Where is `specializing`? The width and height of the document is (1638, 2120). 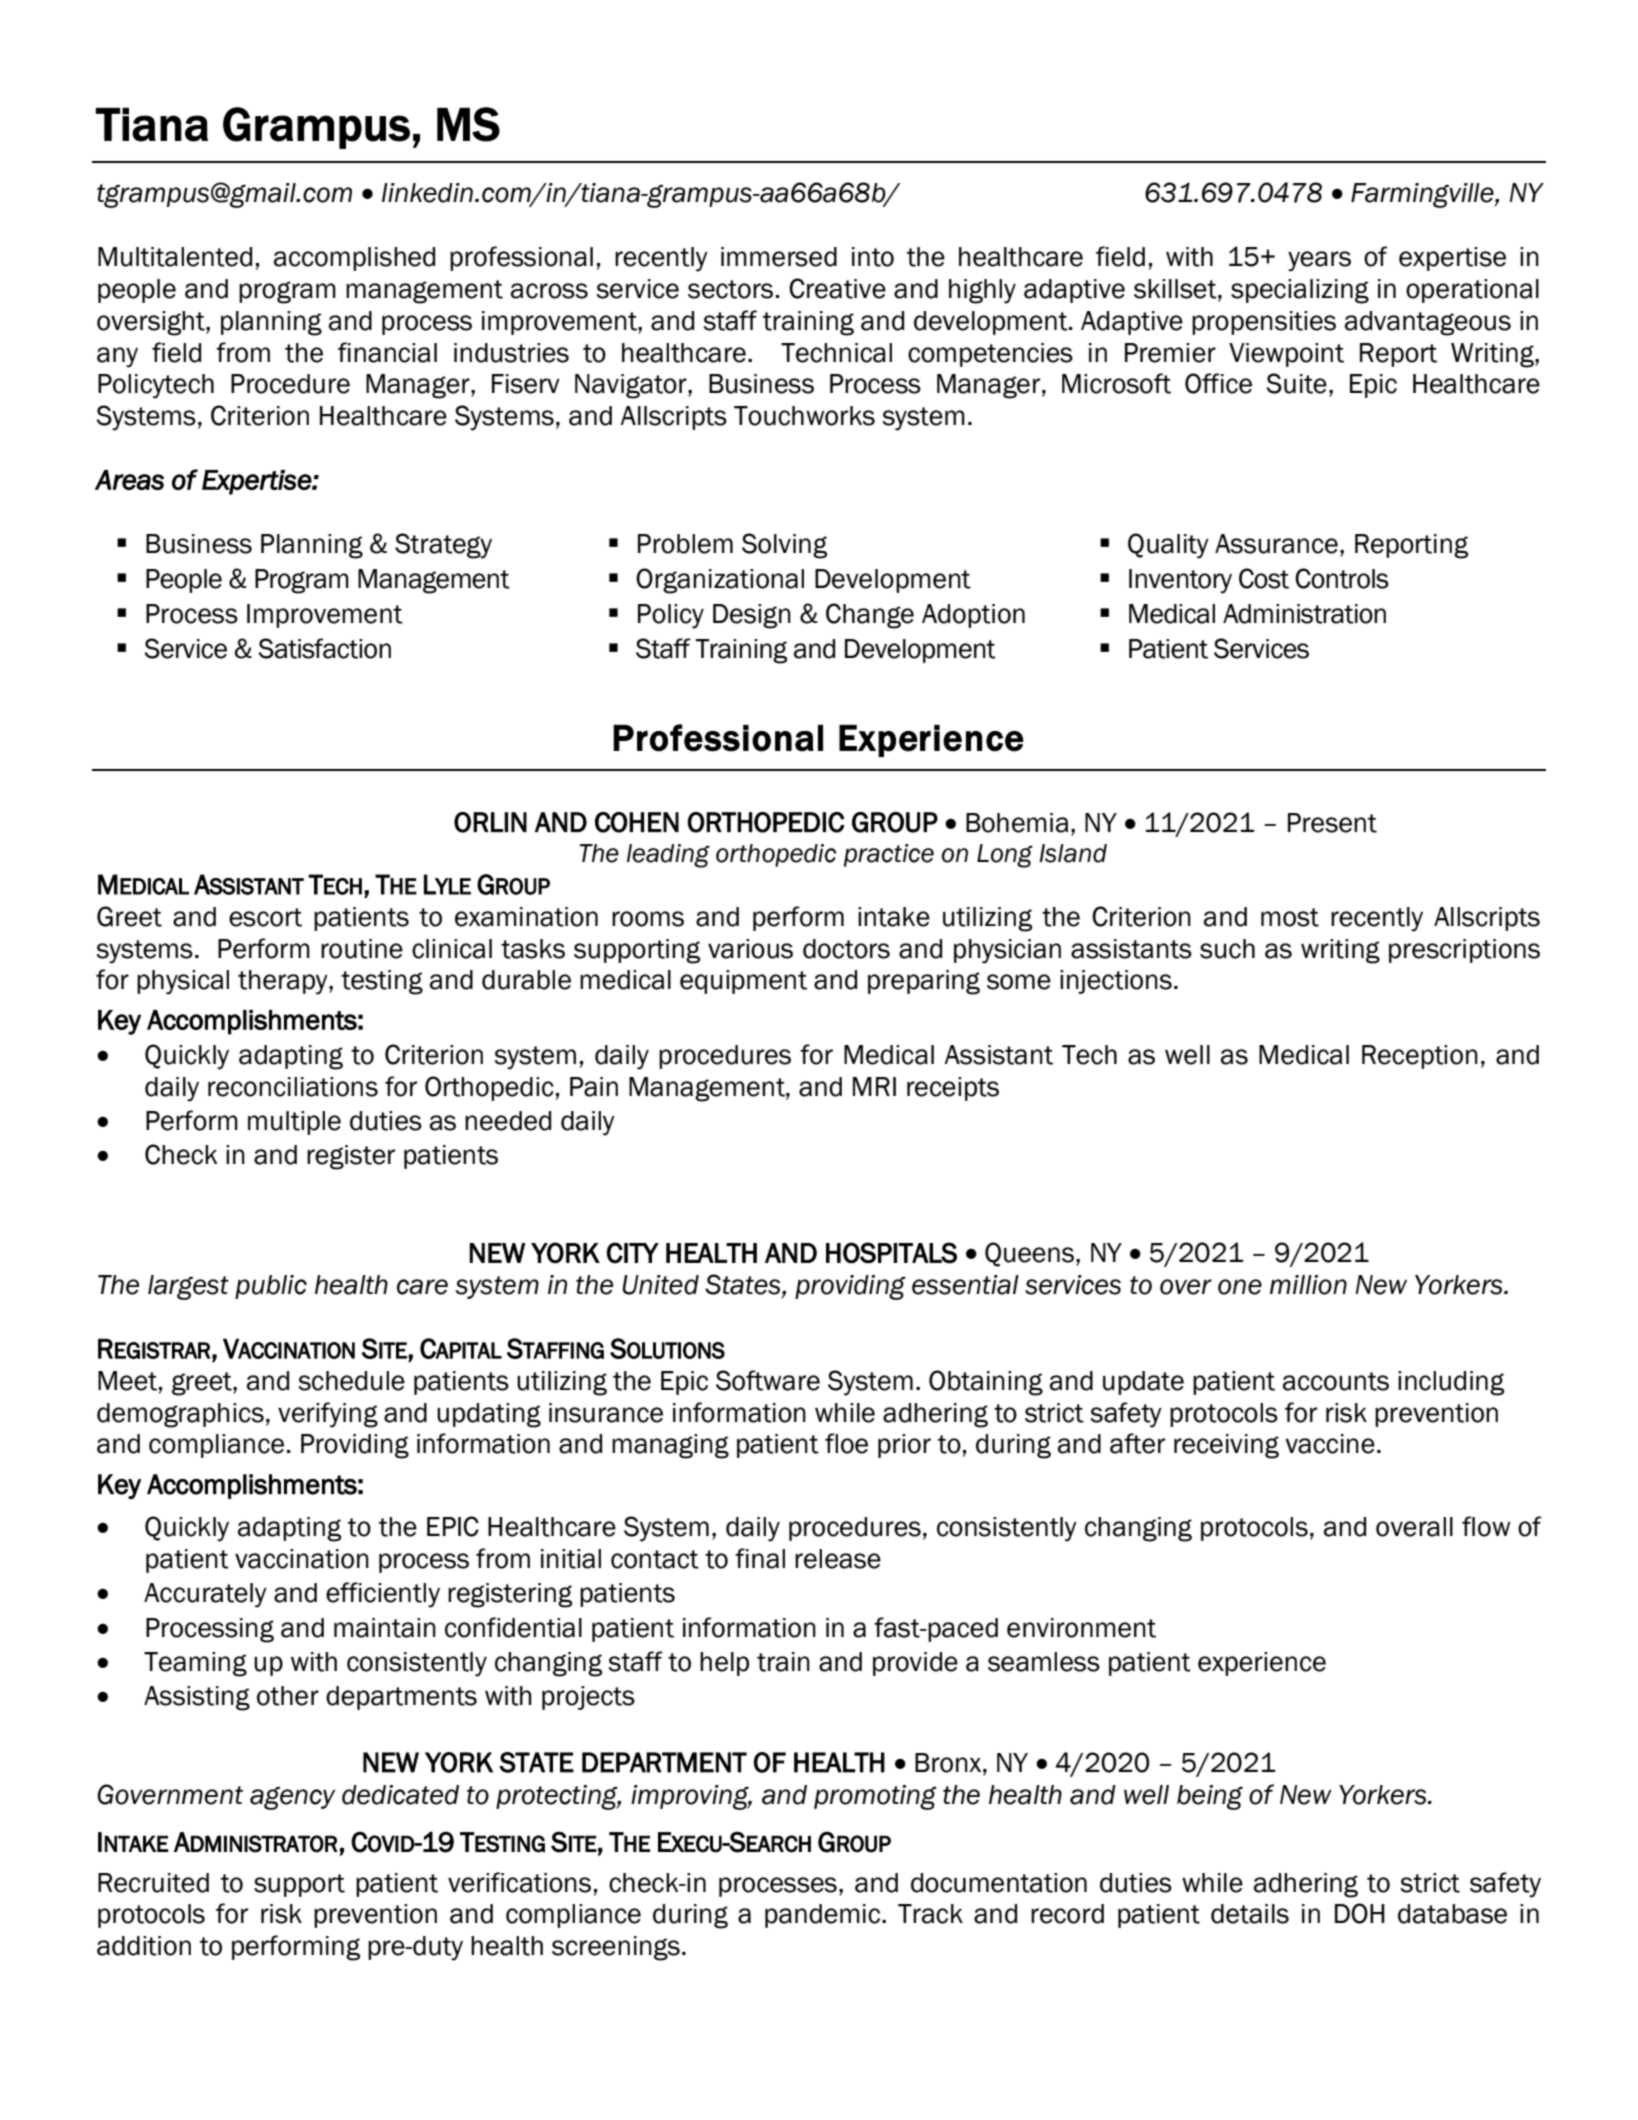
specializing is located at coordinates (1300, 291).
